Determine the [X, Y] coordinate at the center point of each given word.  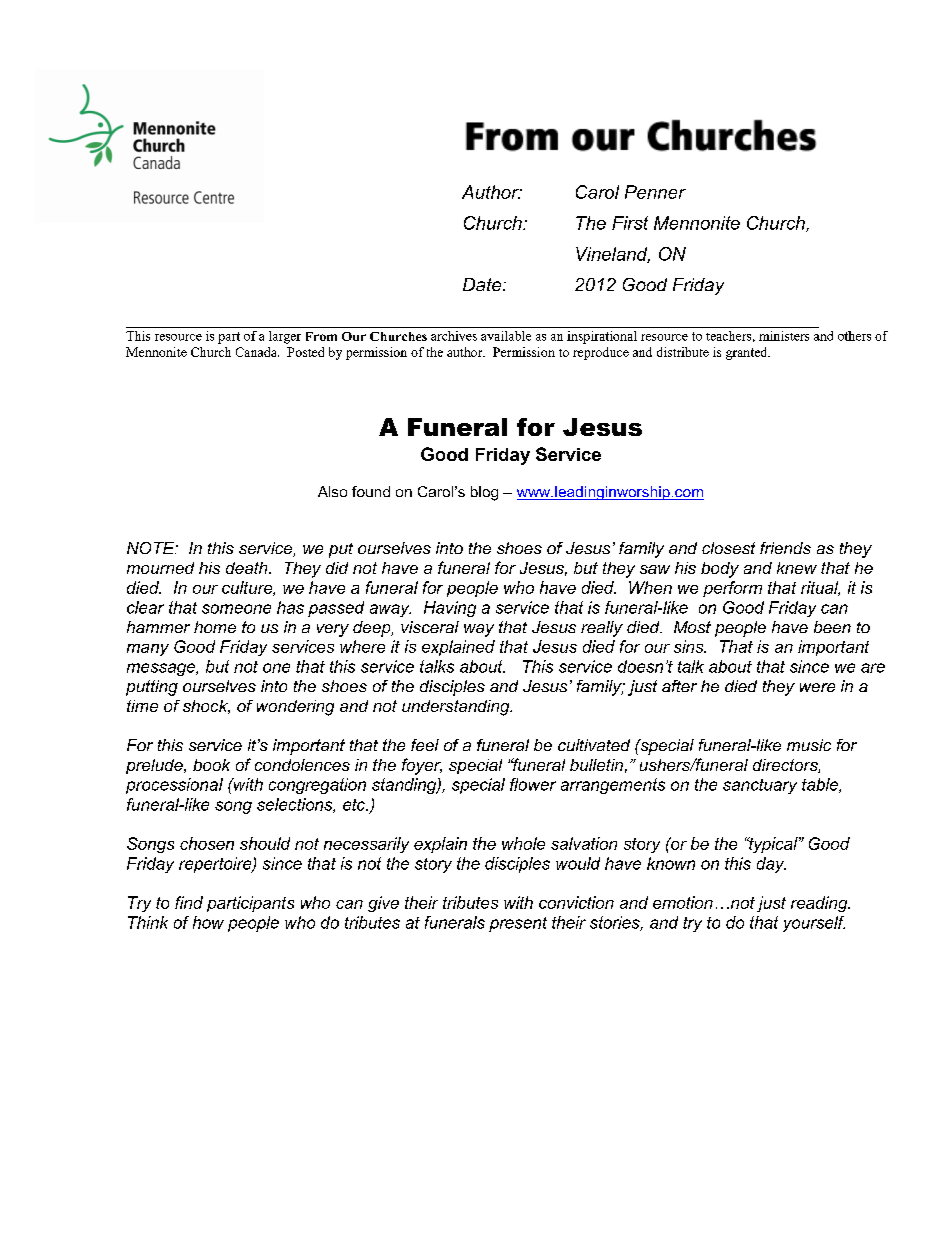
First [630, 223]
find [189, 902]
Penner [655, 192]
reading [820, 904]
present [518, 924]
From [321, 336]
